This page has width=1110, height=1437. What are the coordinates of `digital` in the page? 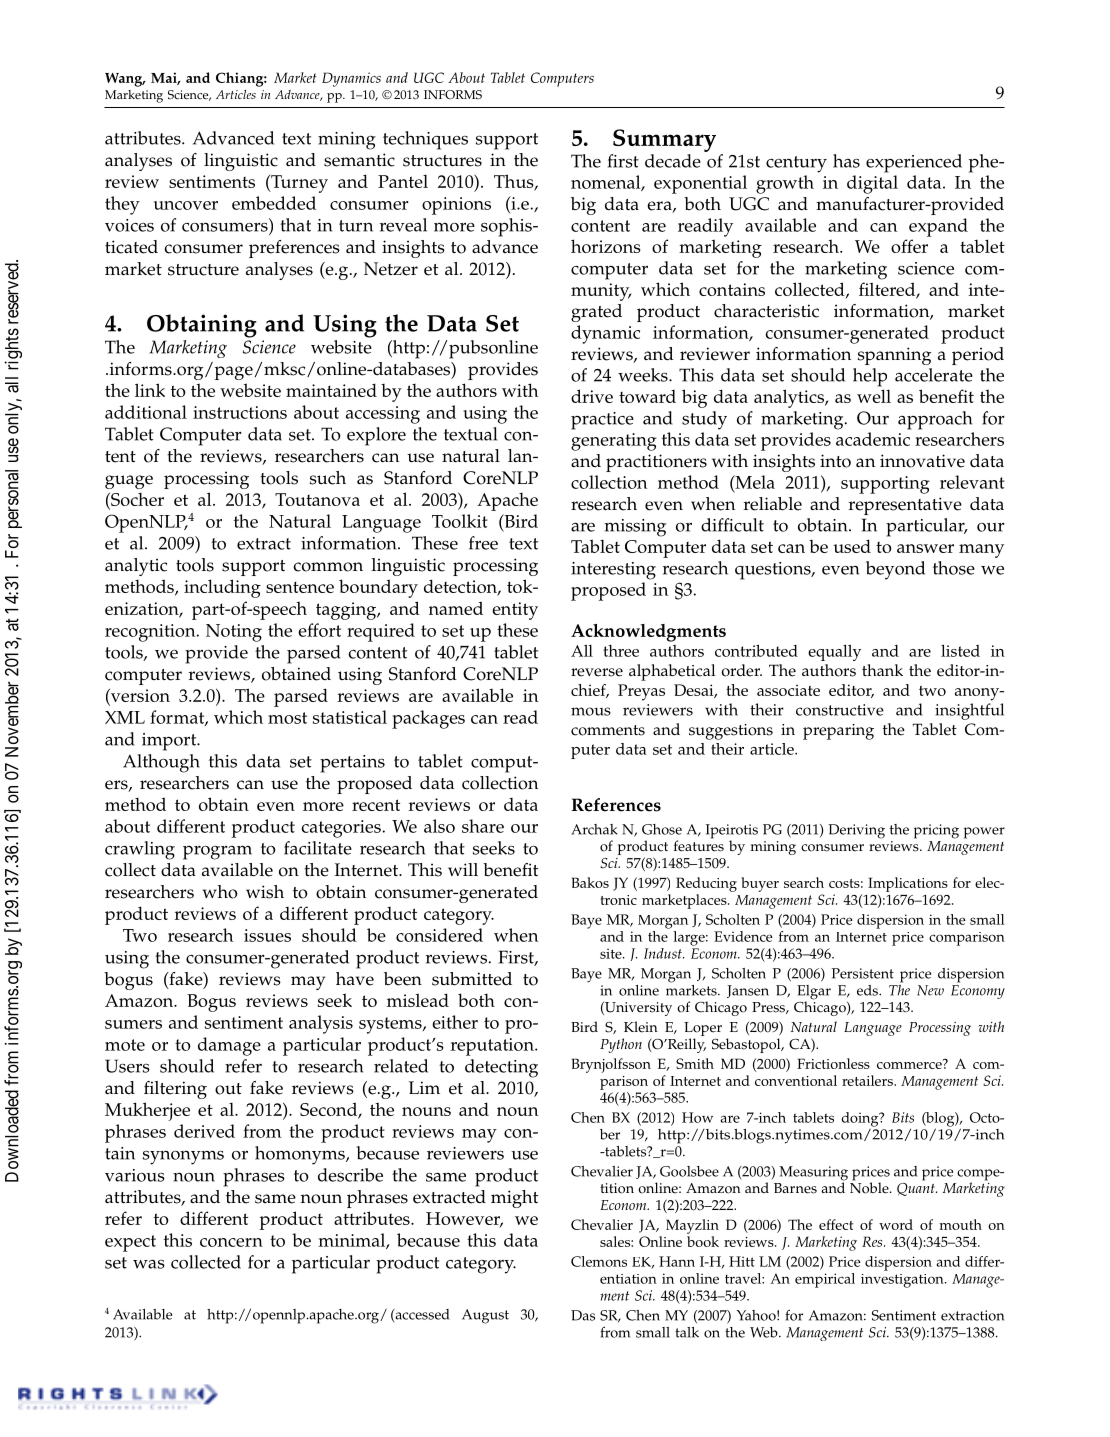 It's located at (872, 184).
